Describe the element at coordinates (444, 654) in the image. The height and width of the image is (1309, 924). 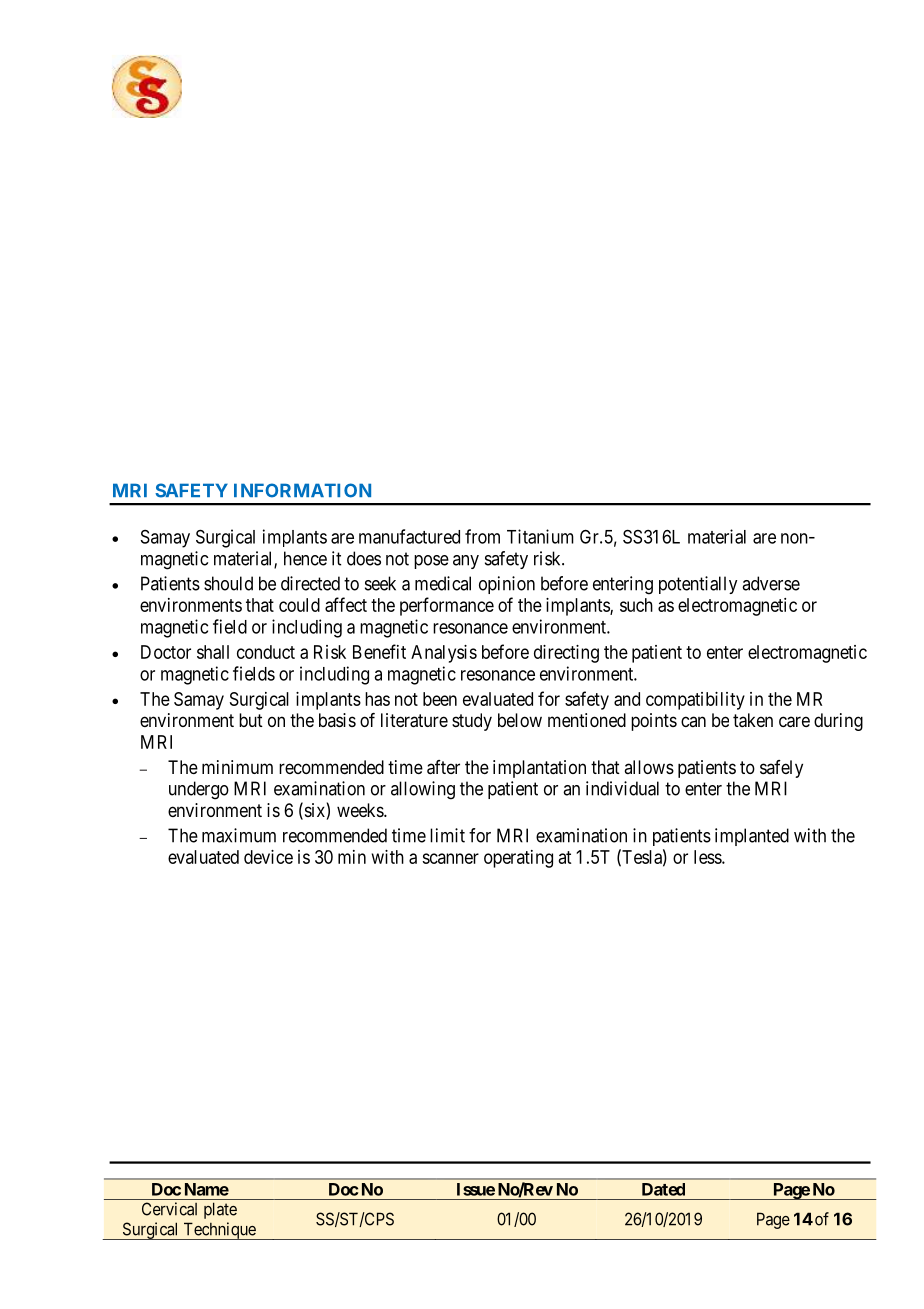
I see `Analysis` at that location.
